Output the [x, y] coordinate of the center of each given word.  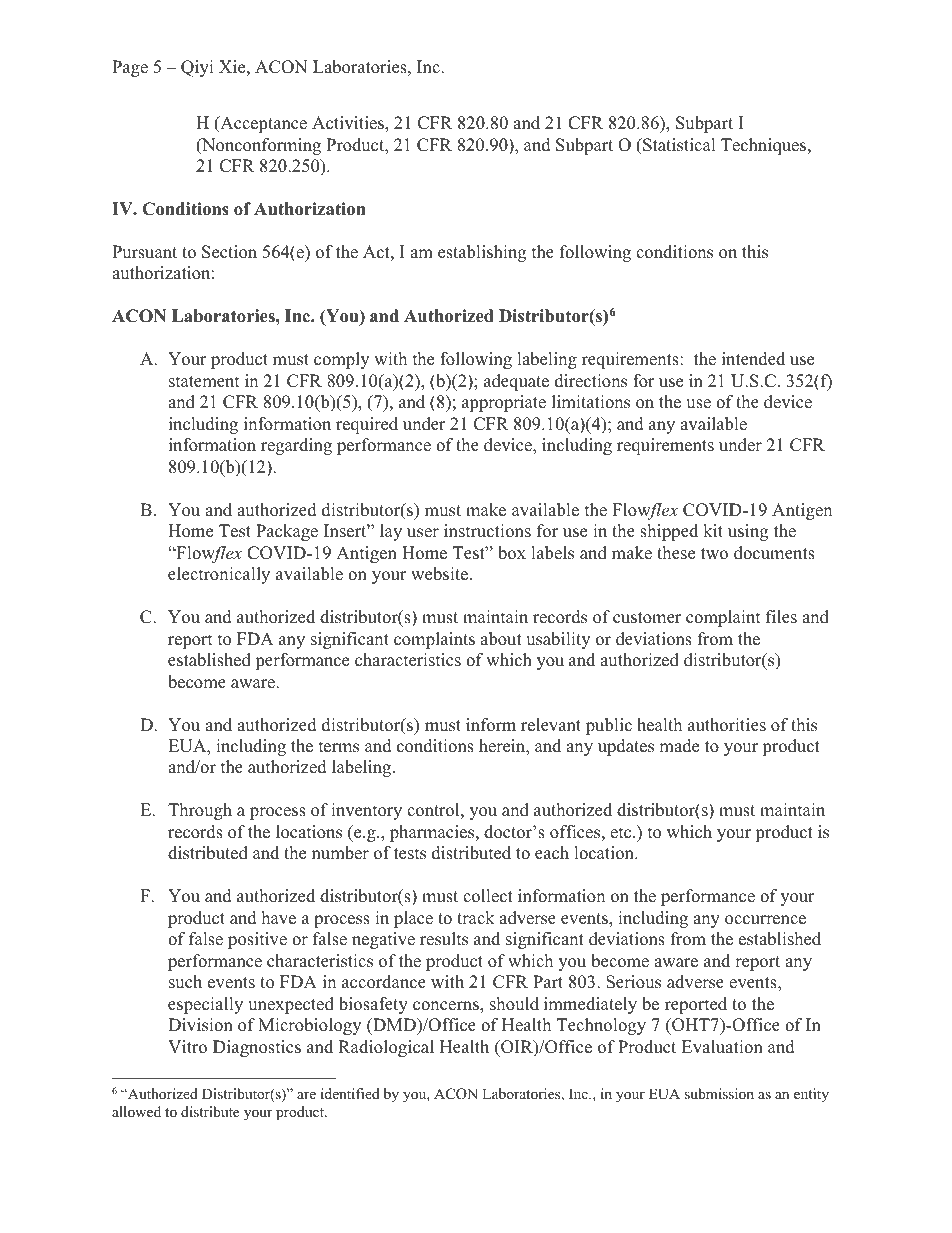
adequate [516, 382]
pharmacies [433, 833]
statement [204, 382]
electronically [219, 575]
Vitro [187, 1047]
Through [200, 811]
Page [130, 68]
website [441, 574]
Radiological [386, 1048]
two [714, 554]
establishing [482, 253]
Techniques [765, 146]
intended [753, 359]
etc [622, 833]
